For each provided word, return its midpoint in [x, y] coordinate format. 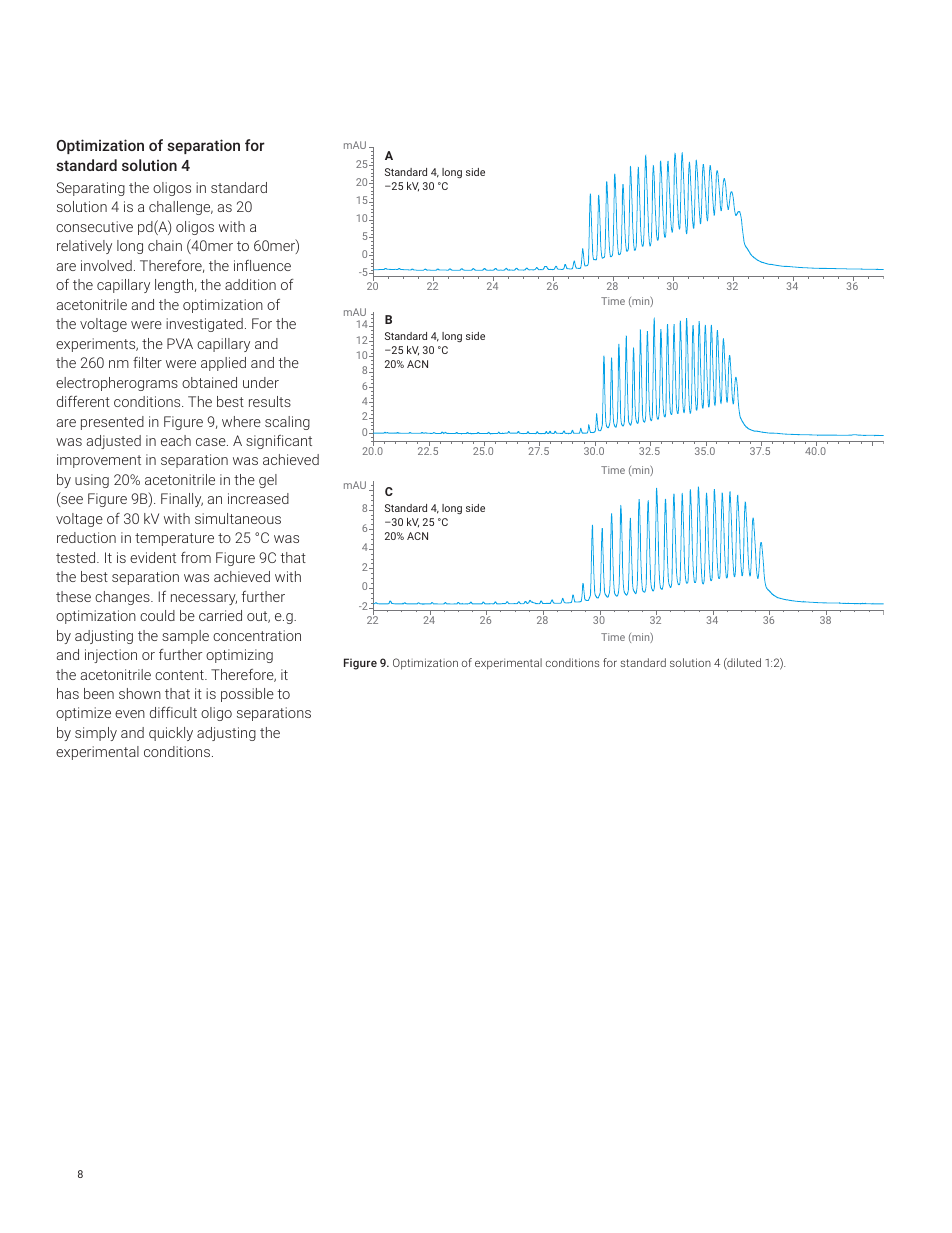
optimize [83, 714]
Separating [90, 189]
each [176, 440]
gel [268, 481]
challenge [181, 208]
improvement [99, 461]
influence [262, 265]
